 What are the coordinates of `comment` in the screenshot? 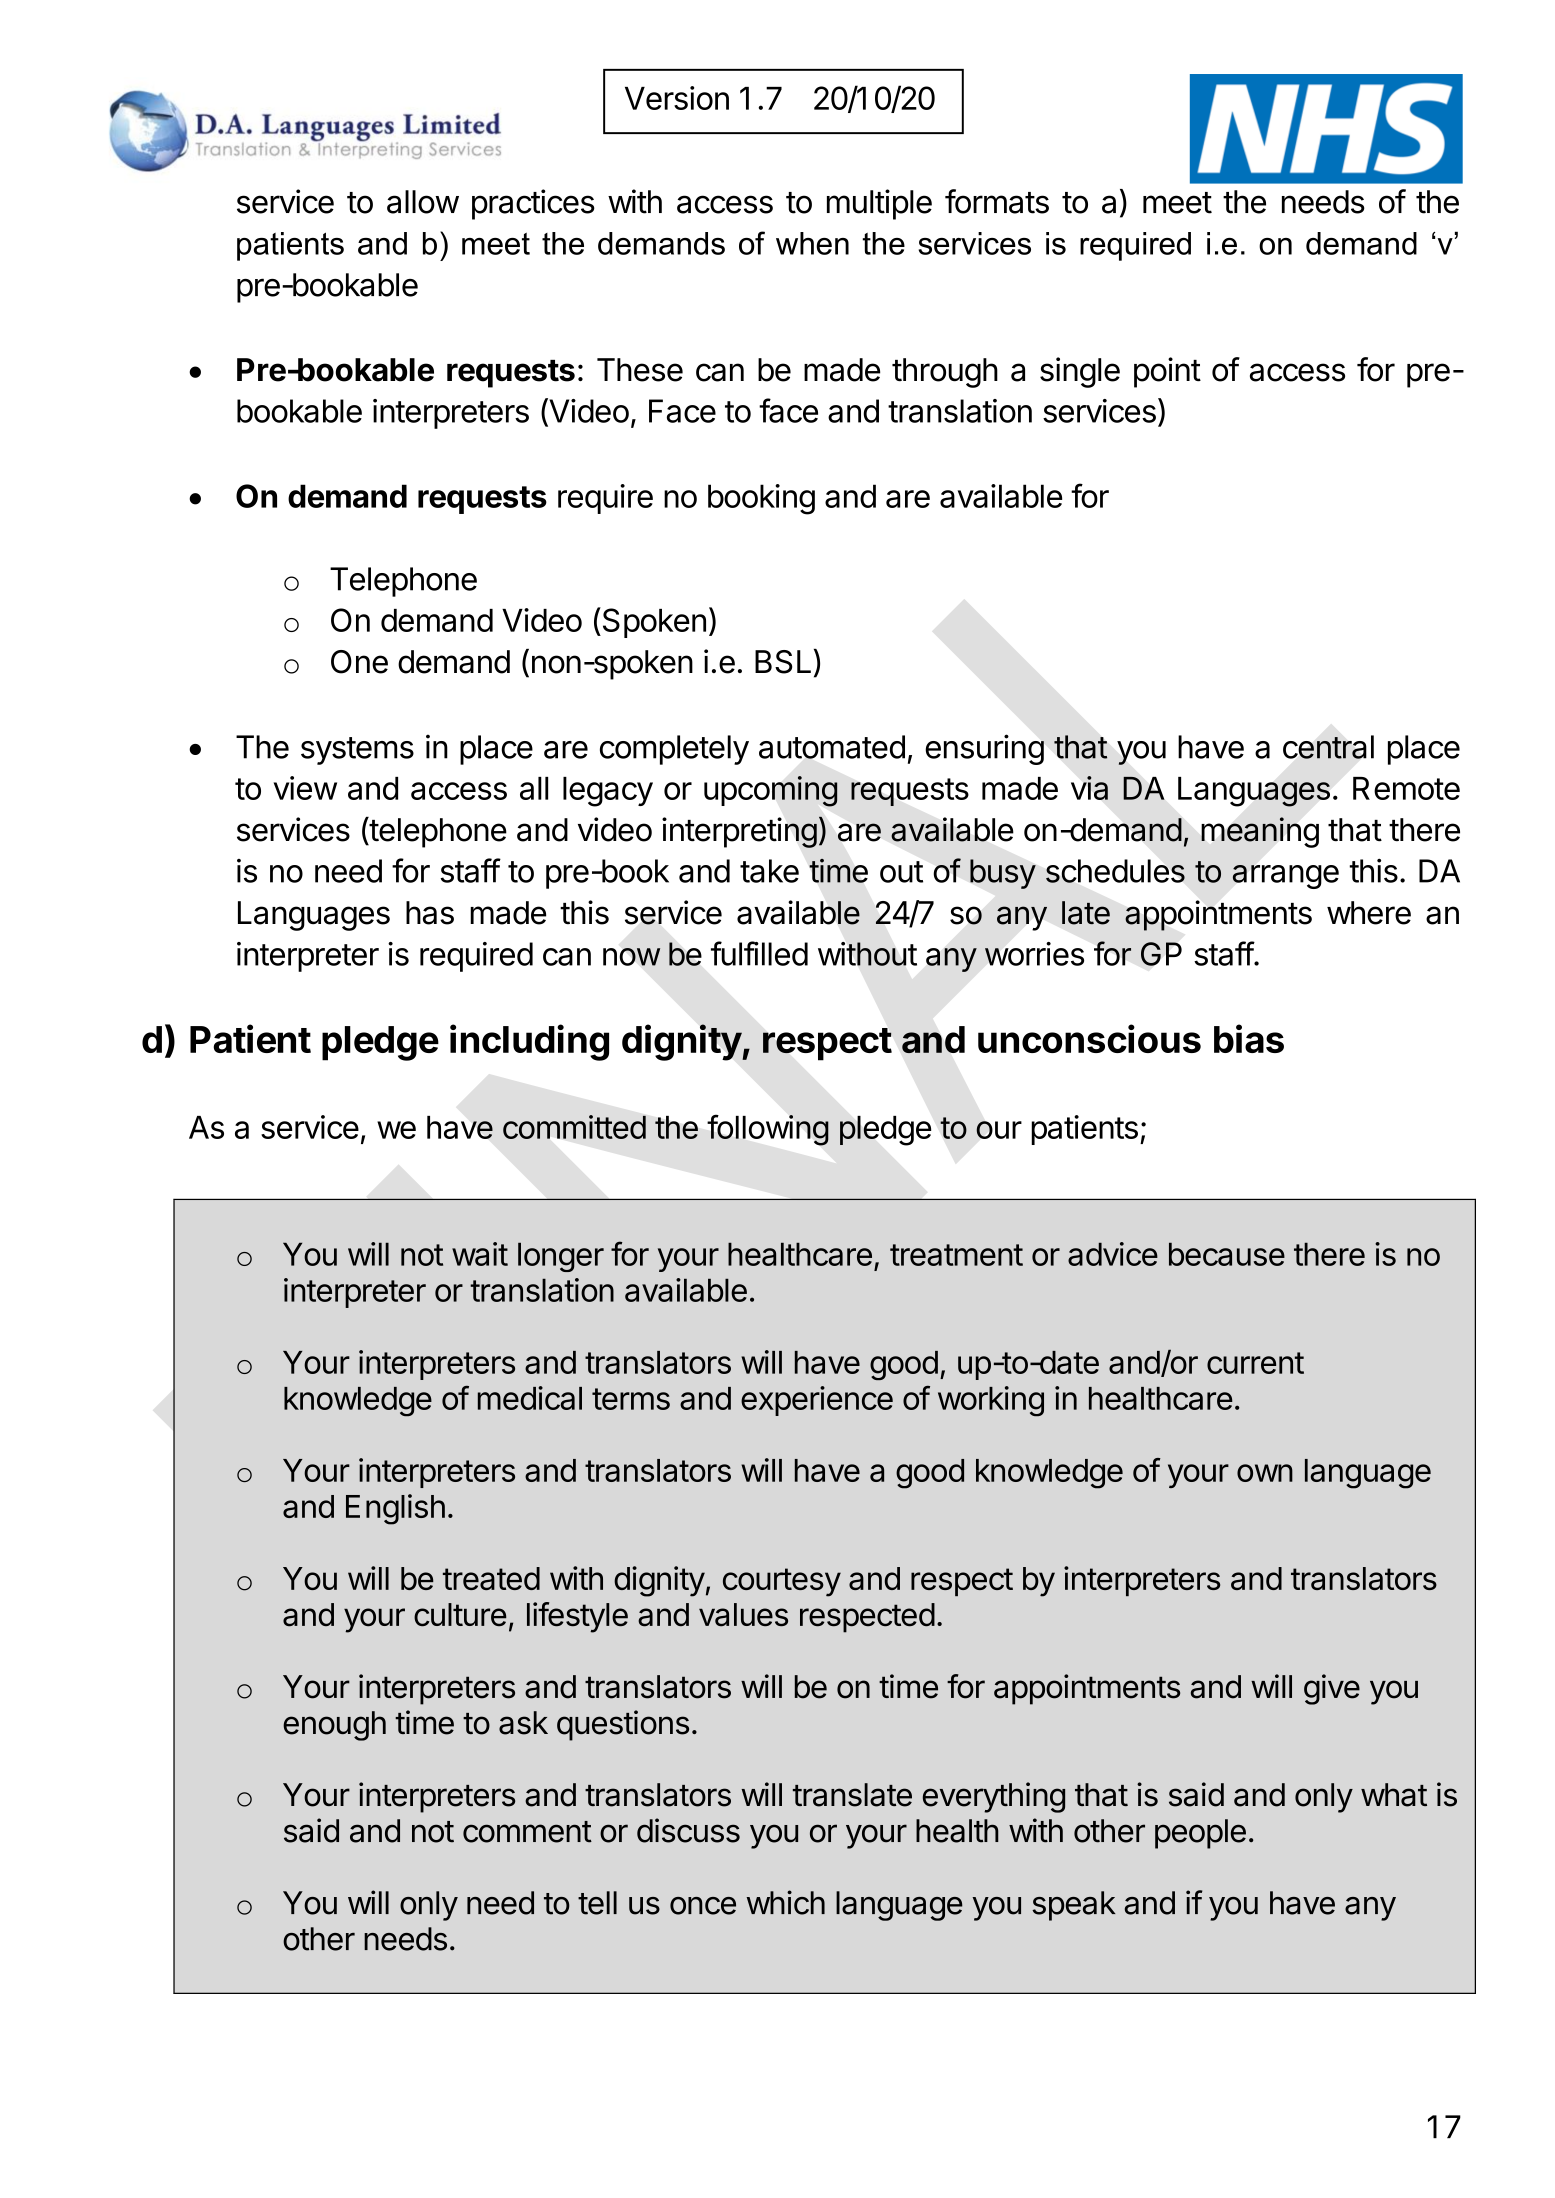 It's located at (527, 1832).
